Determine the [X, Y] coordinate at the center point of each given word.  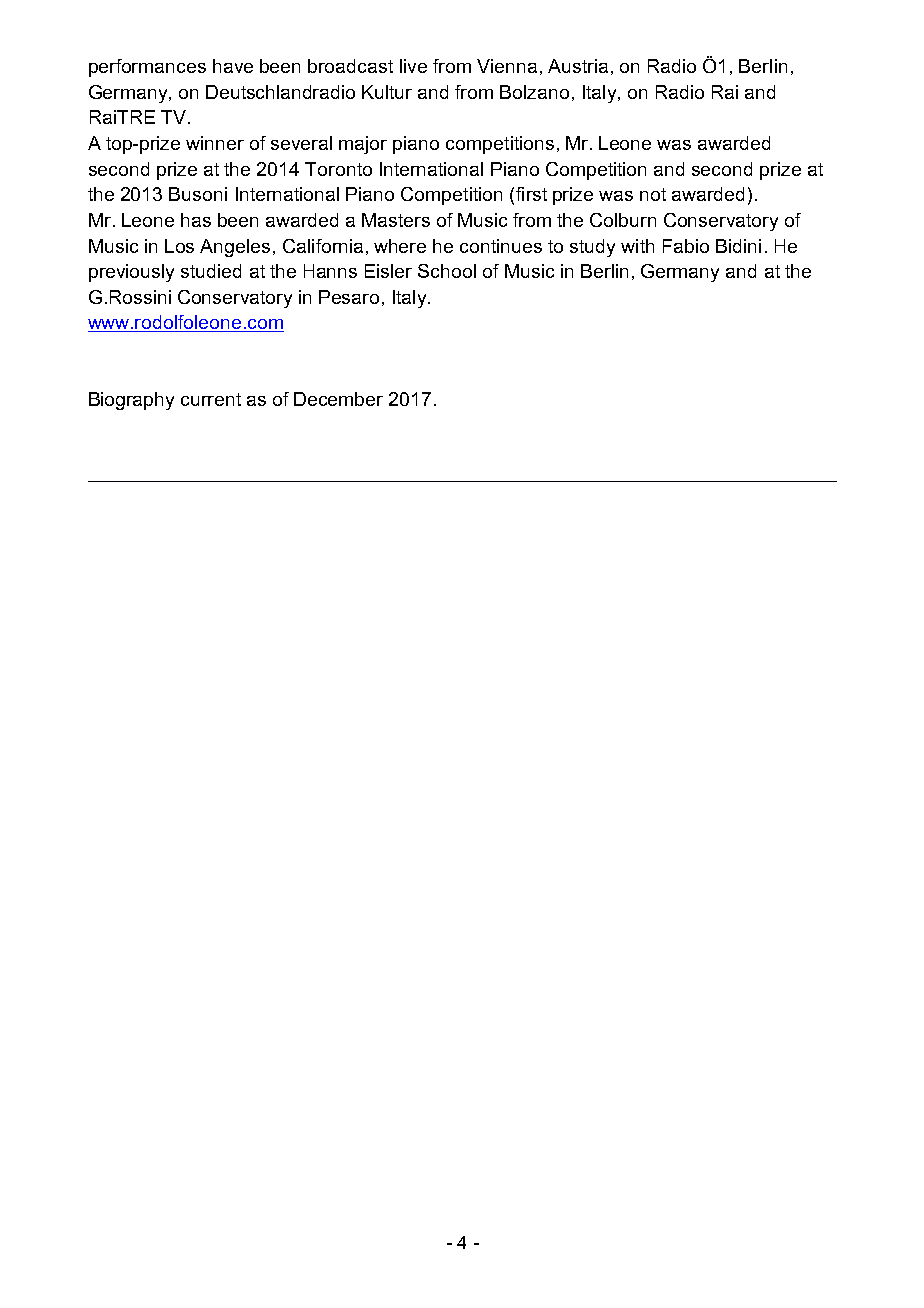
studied [211, 271]
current [211, 399]
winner [215, 143]
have [233, 66]
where [400, 246]
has [196, 220]
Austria [578, 66]
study [592, 248]
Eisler [388, 271]
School [447, 271]
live [413, 66]
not [653, 194]
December [338, 399]
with [637, 246]
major [363, 145]
